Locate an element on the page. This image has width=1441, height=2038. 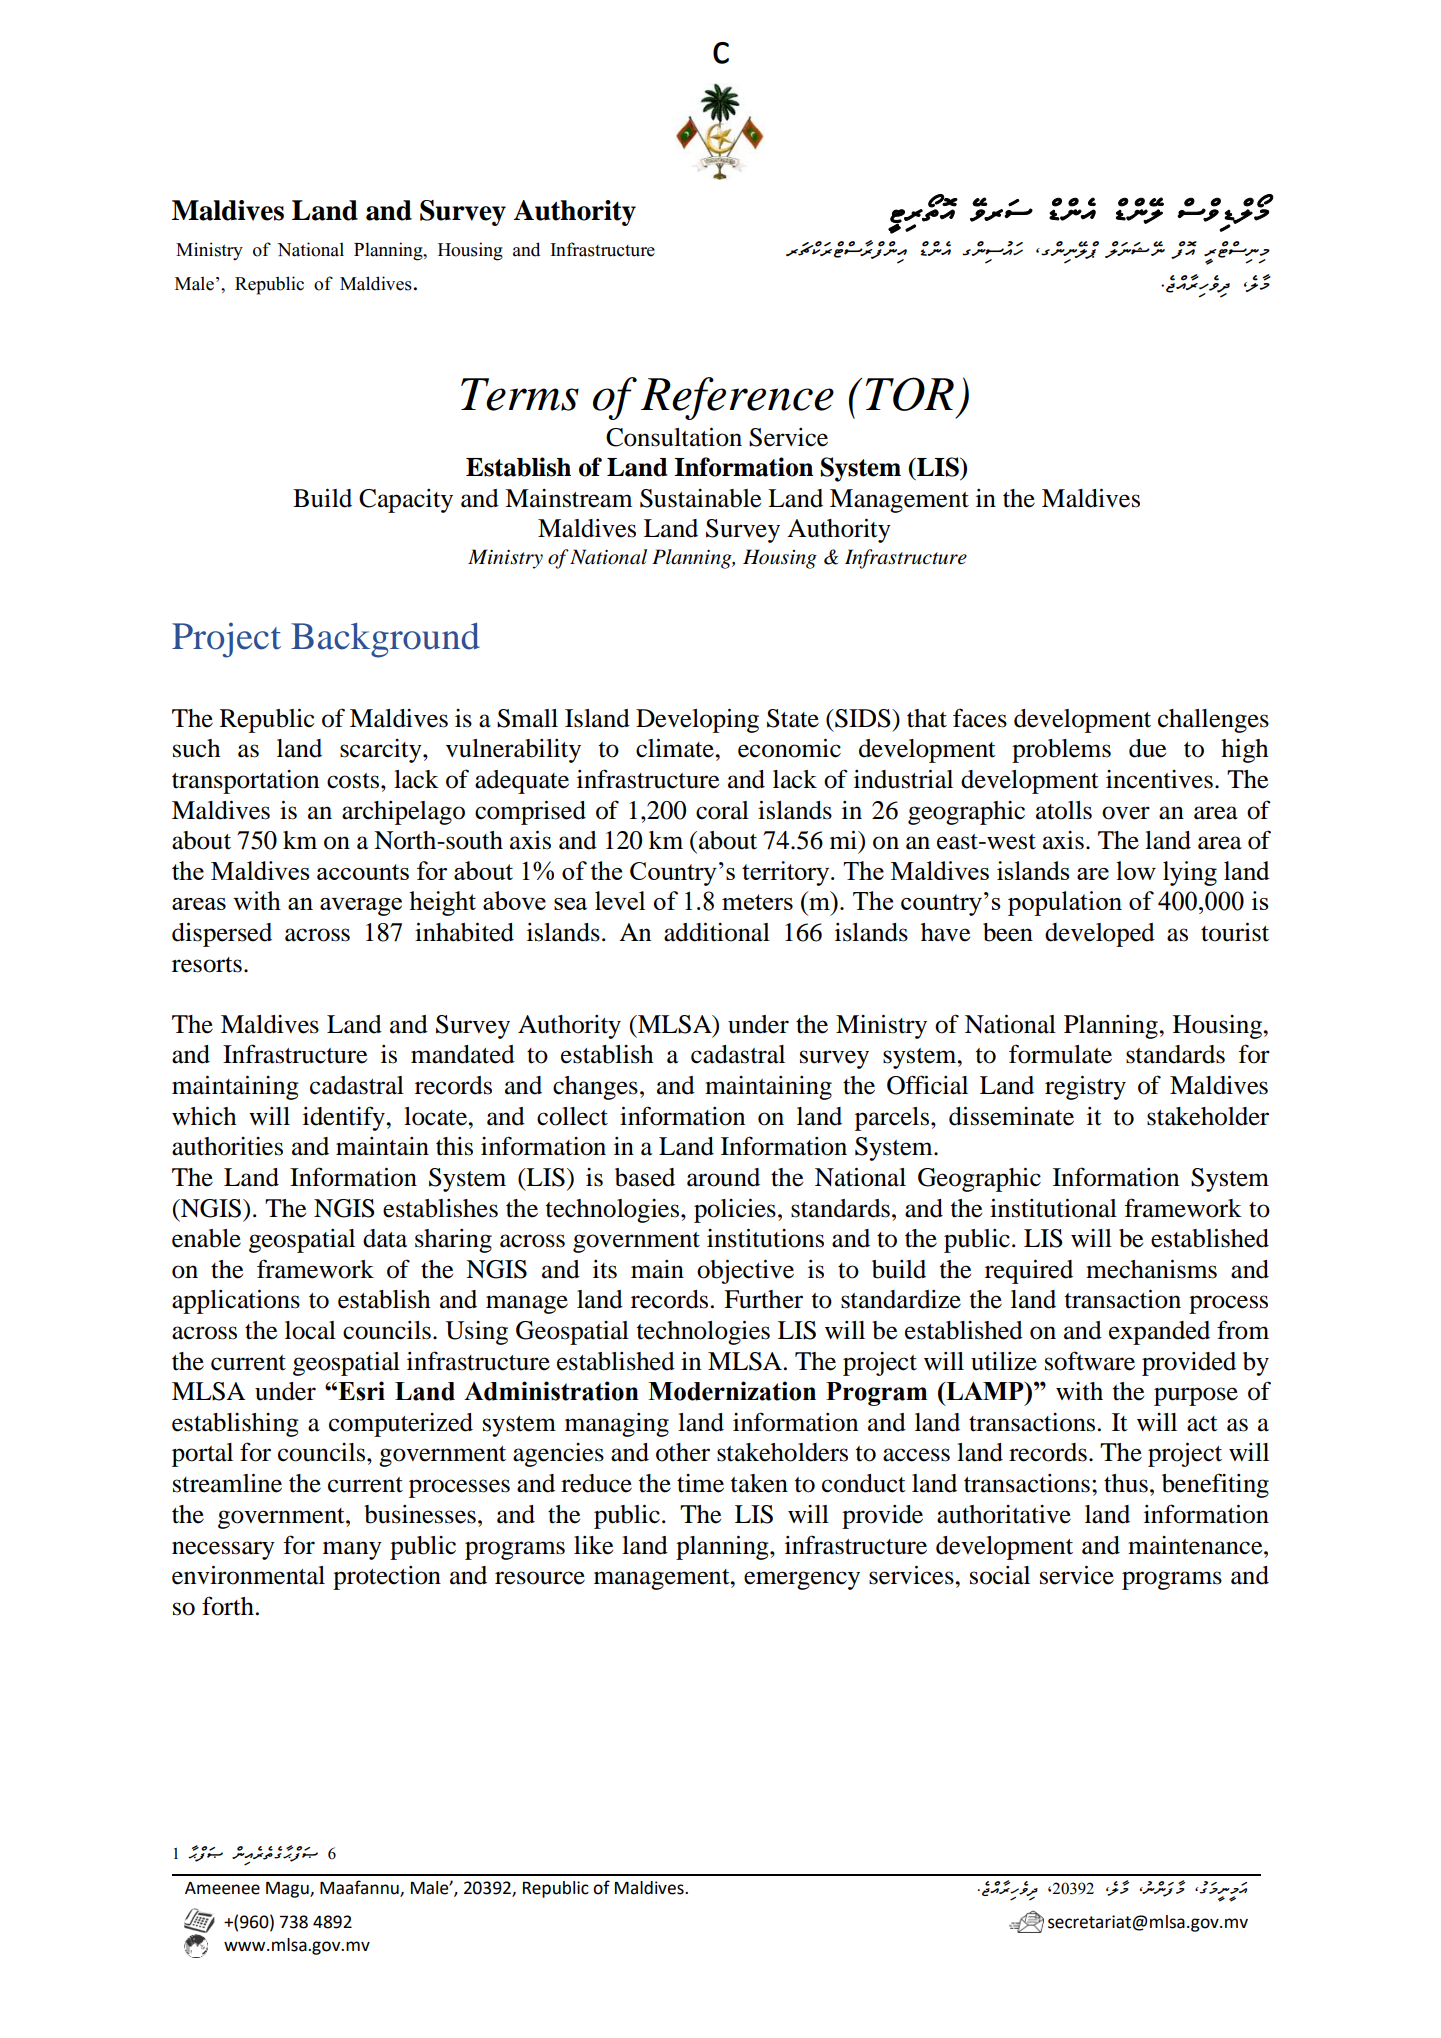
Consultation is located at coordinates (674, 437).
